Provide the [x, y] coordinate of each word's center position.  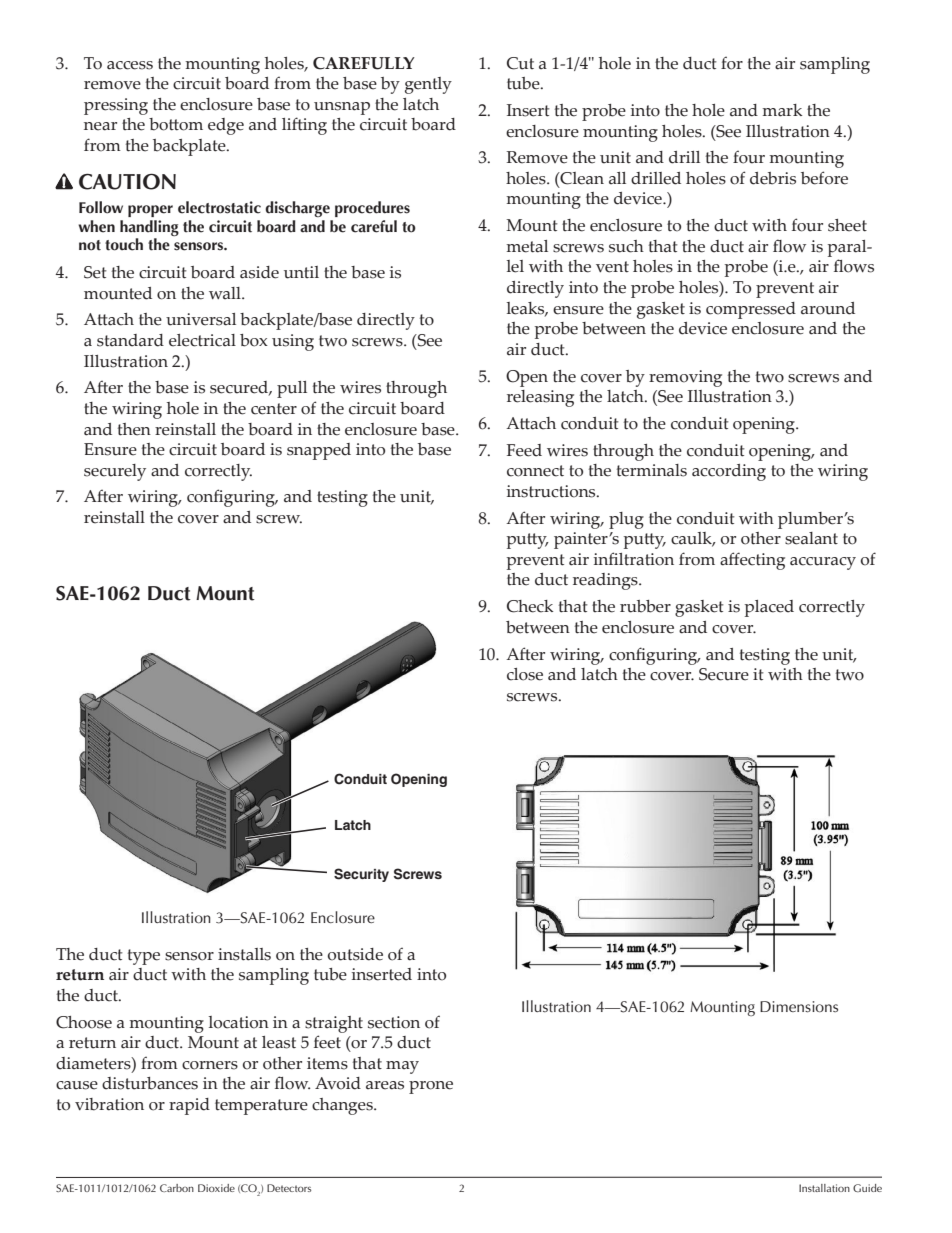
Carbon [177, 1188]
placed [769, 608]
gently [428, 85]
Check [530, 606]
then [134, 429]
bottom [176, 124]
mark [782, 110]
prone [431, 1087]
